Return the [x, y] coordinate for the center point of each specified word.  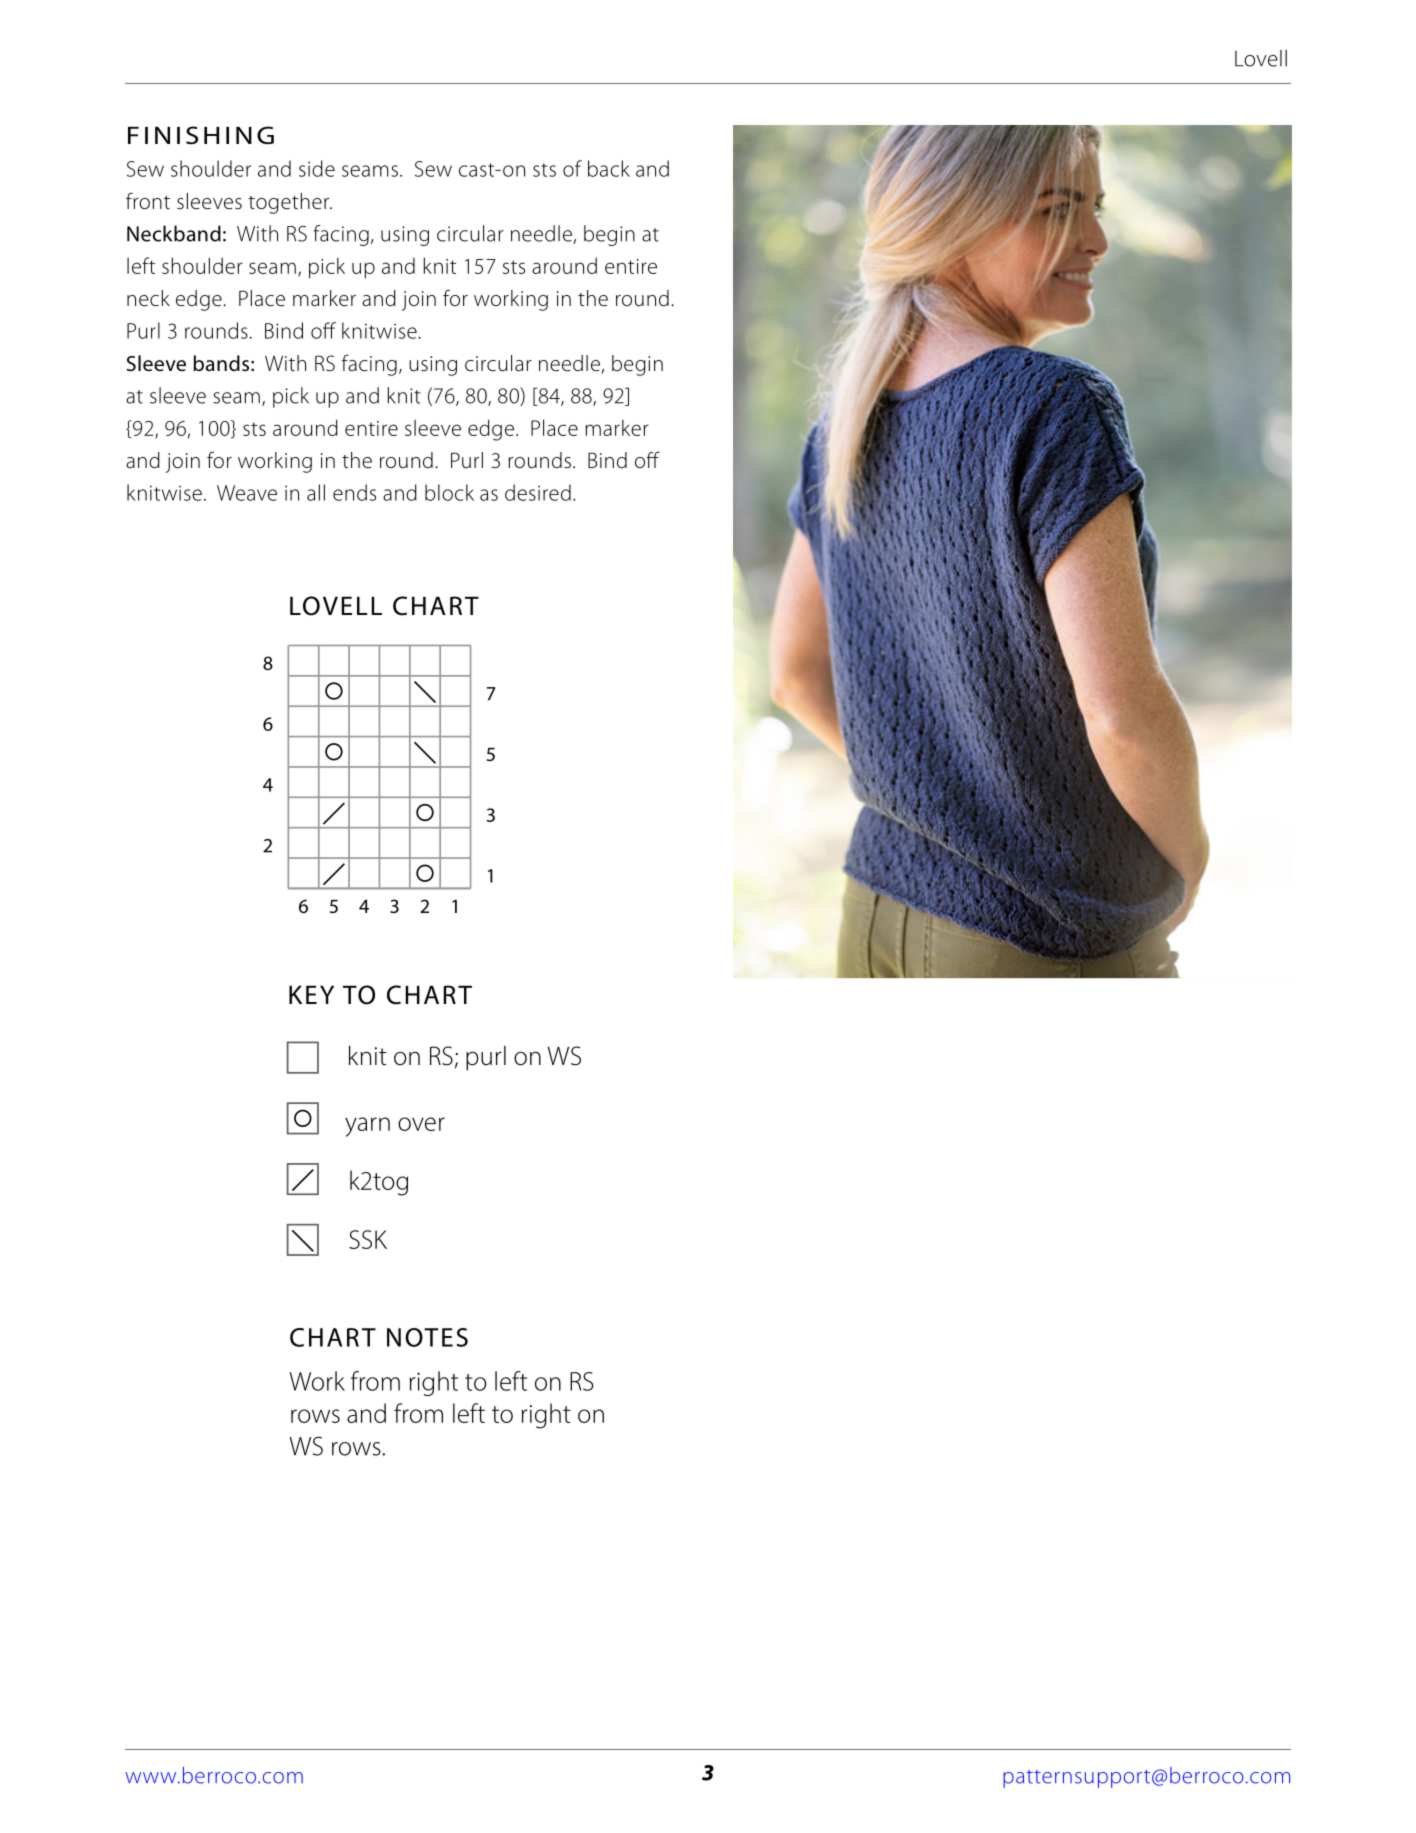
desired [538, 492]
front [148, 201]
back [609, 168]
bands [221, 363]
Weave [247, 493]
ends [354, 492]
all [316, 492]
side [317, 168]
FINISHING [201, 135]
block [449, 492]
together [290, 203]
